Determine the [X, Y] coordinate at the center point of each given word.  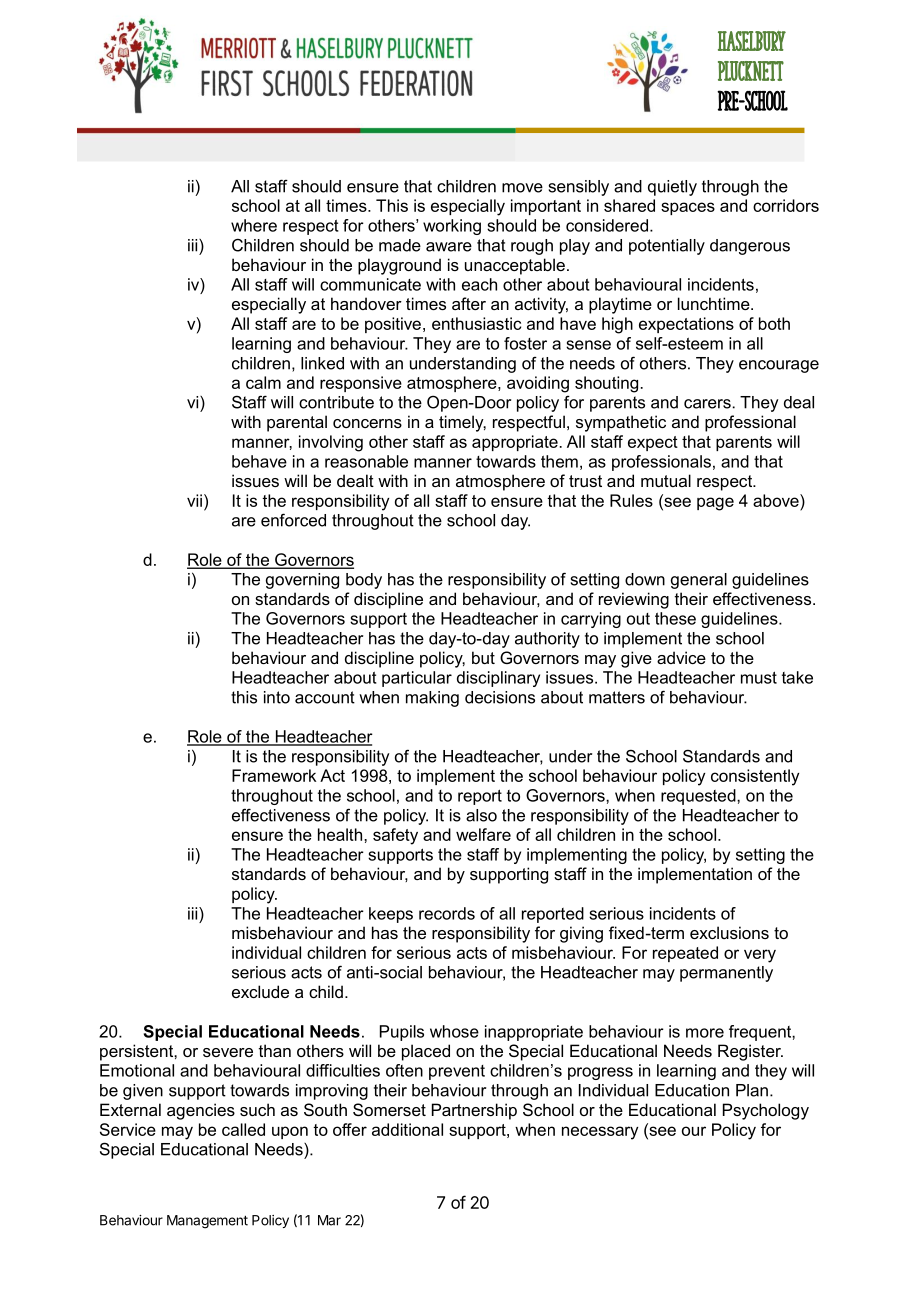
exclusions [729, 932]
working [452, 227]
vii [194, 500]
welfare [483, 834]
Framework [274, 775]
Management [207, 1222]
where [254, 225]
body [364, 581]
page [715, 504]
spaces [688, 208]
